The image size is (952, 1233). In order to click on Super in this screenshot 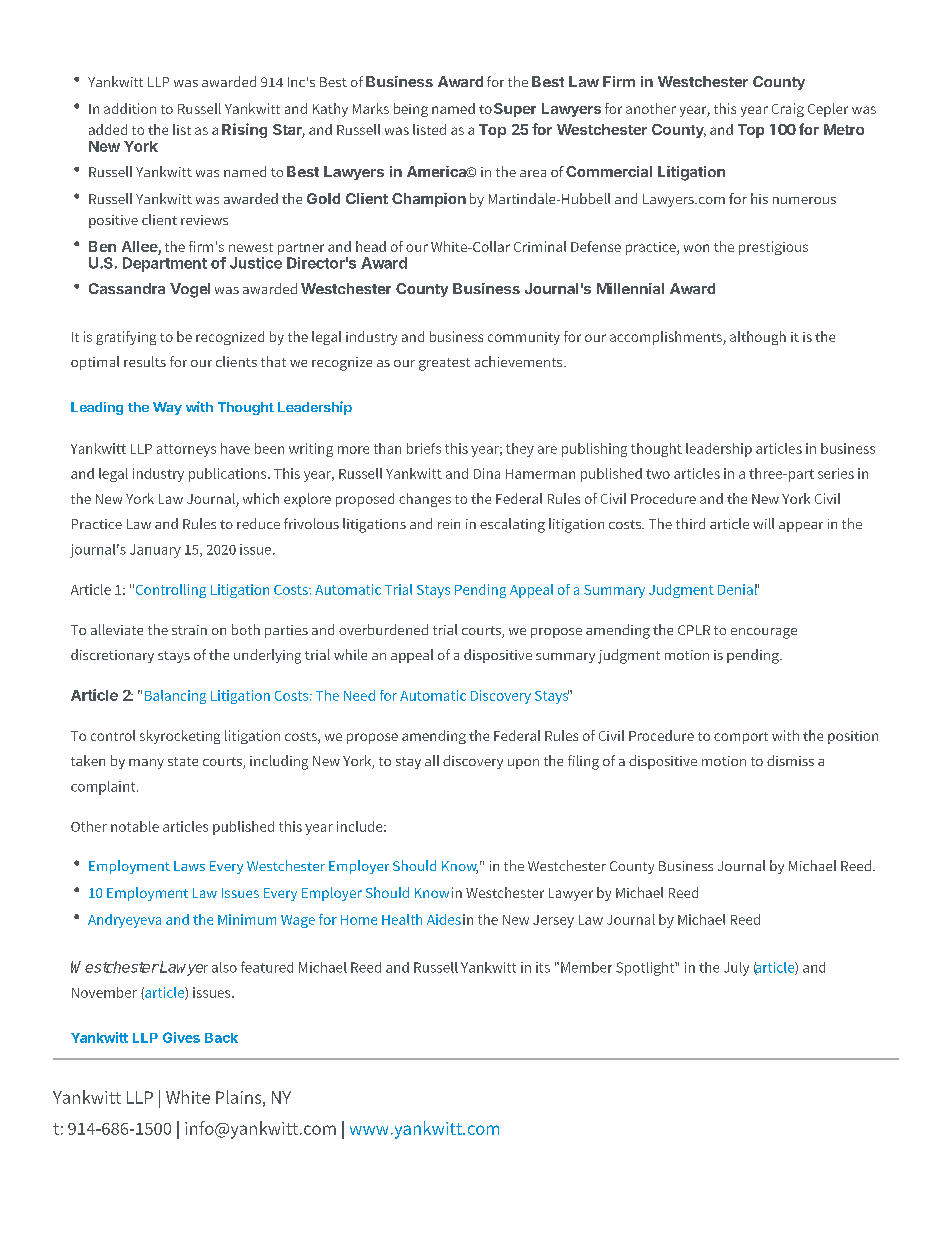, I will do `click(515, 110)`.
